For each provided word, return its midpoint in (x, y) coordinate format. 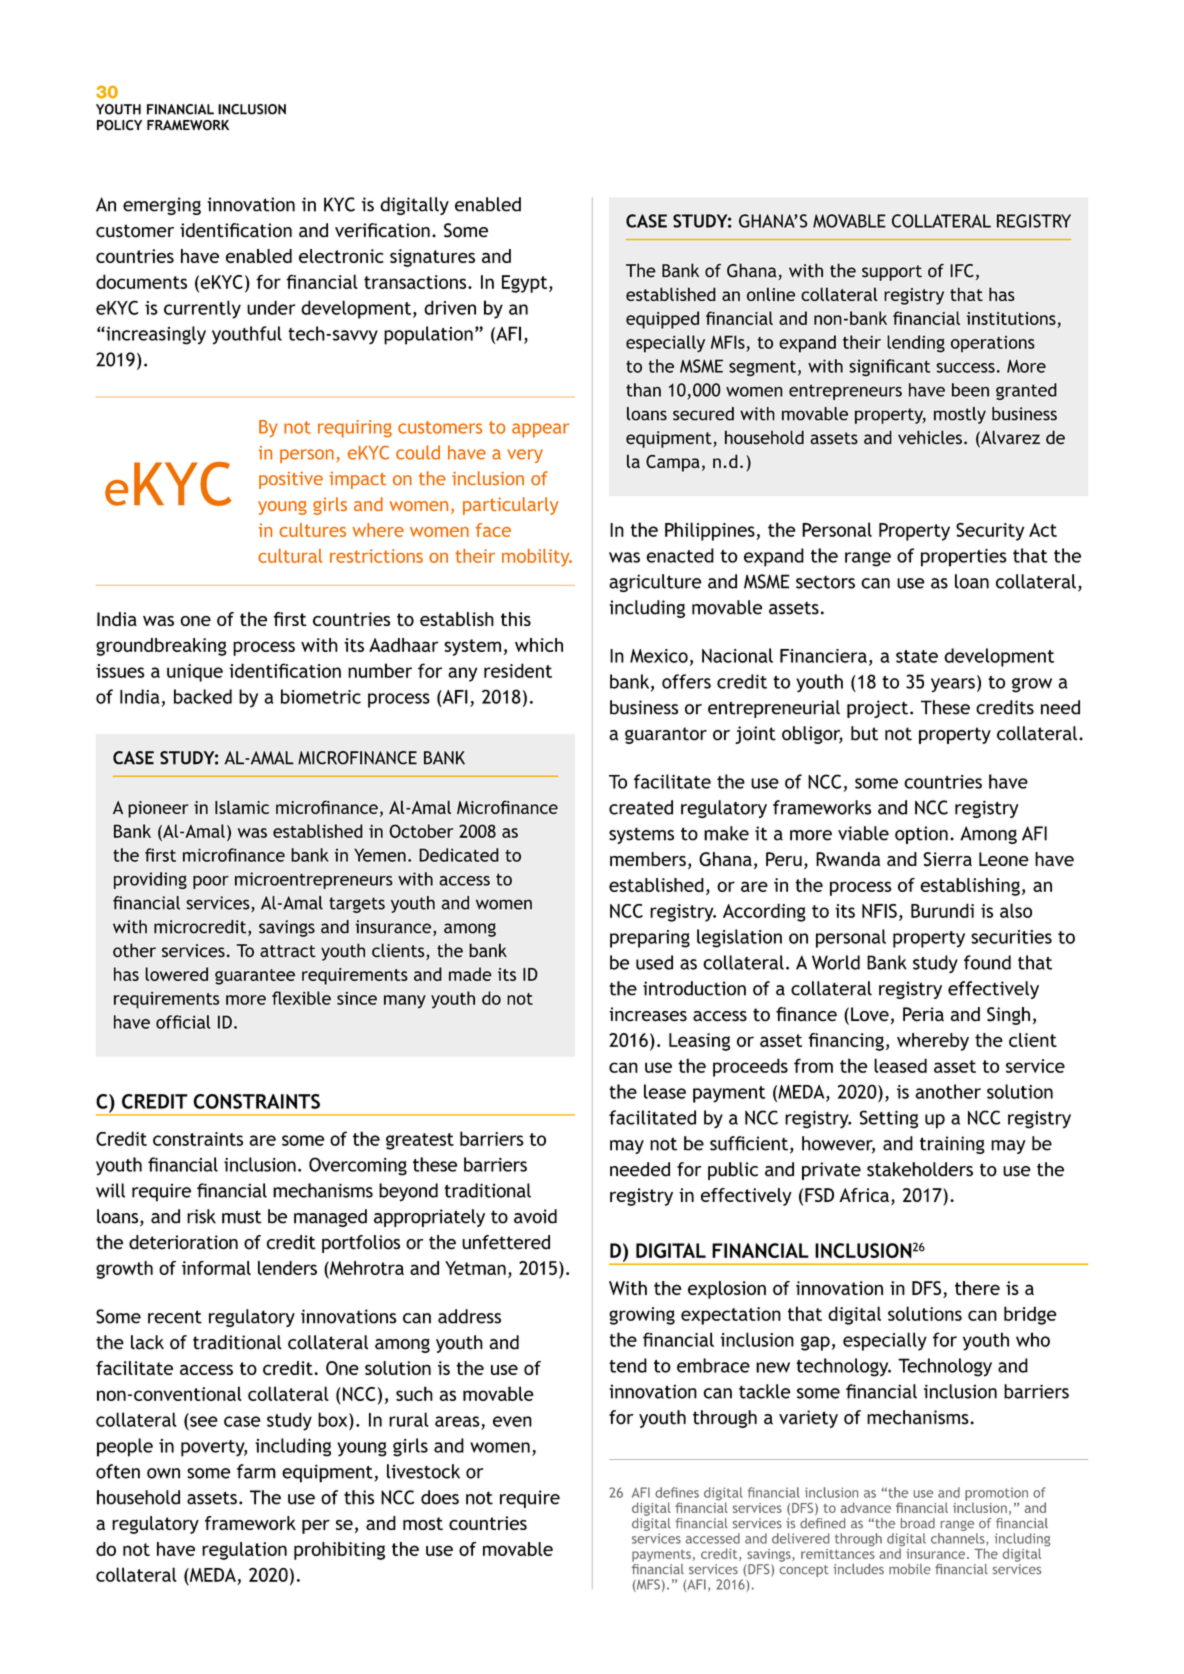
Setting (889, 1119)
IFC (962, 271)
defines (677, 1492)
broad (918, 1523)
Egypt (526, 284)
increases (648, 1014)
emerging (162, 206)
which (539, 645)
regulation (244, 1551)
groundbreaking (161, 647)
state (917, 656)
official (183, 1022)
